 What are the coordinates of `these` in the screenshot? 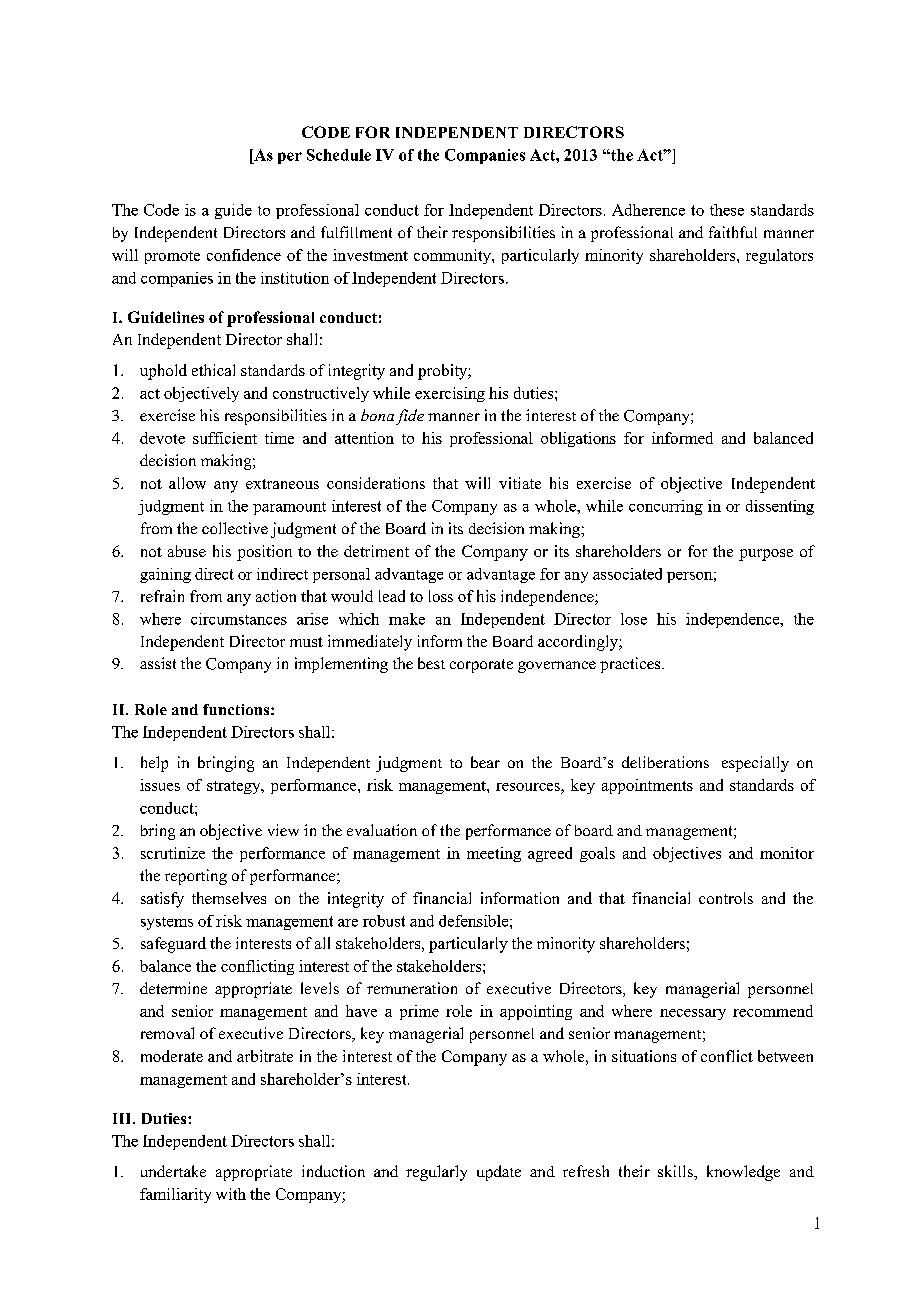 It's located at (727, 210).
